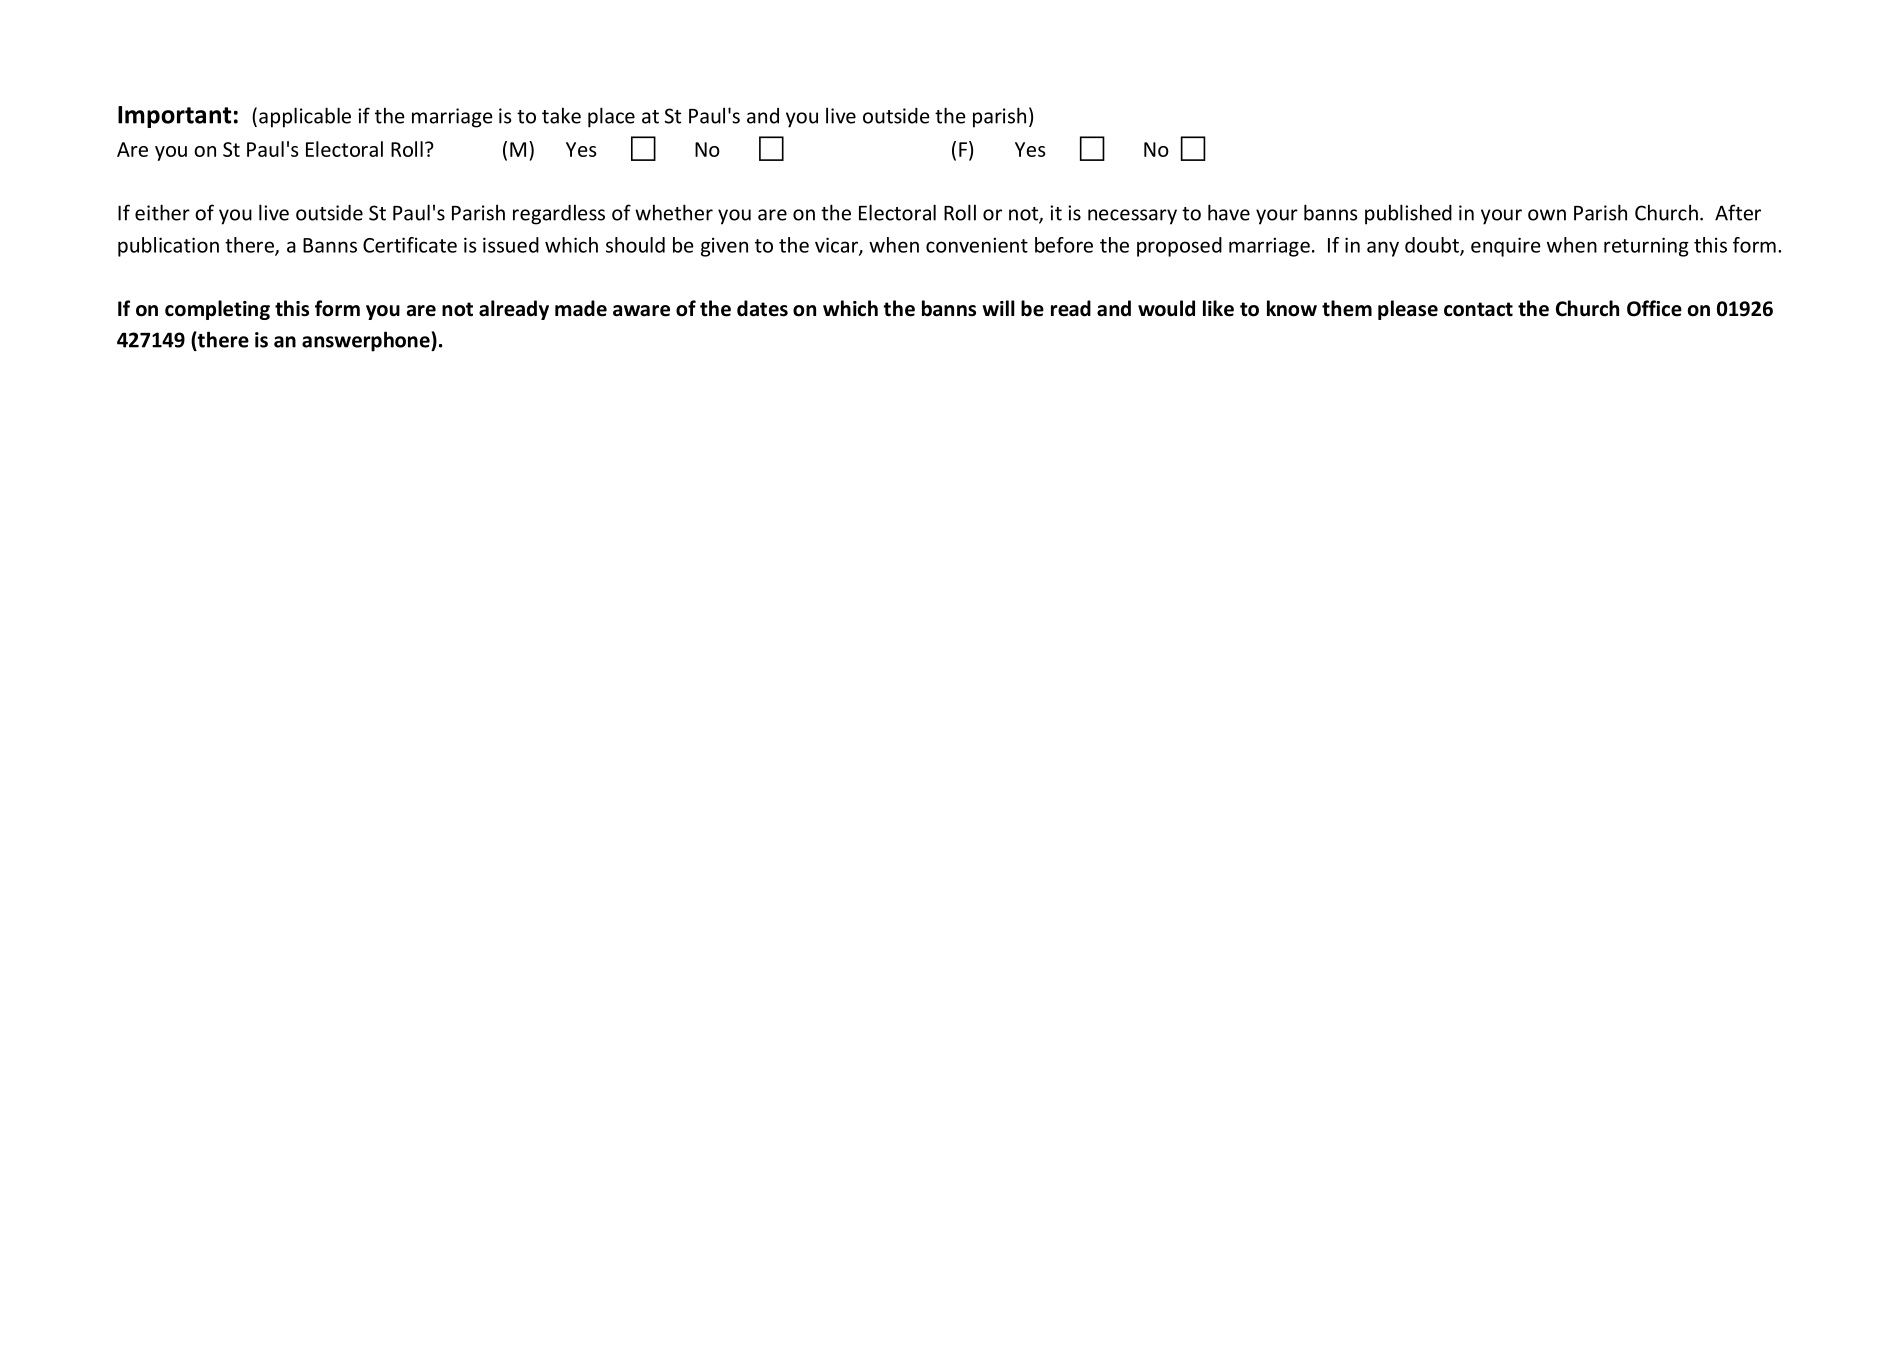  I want to click on completing, so click(217, 310).
